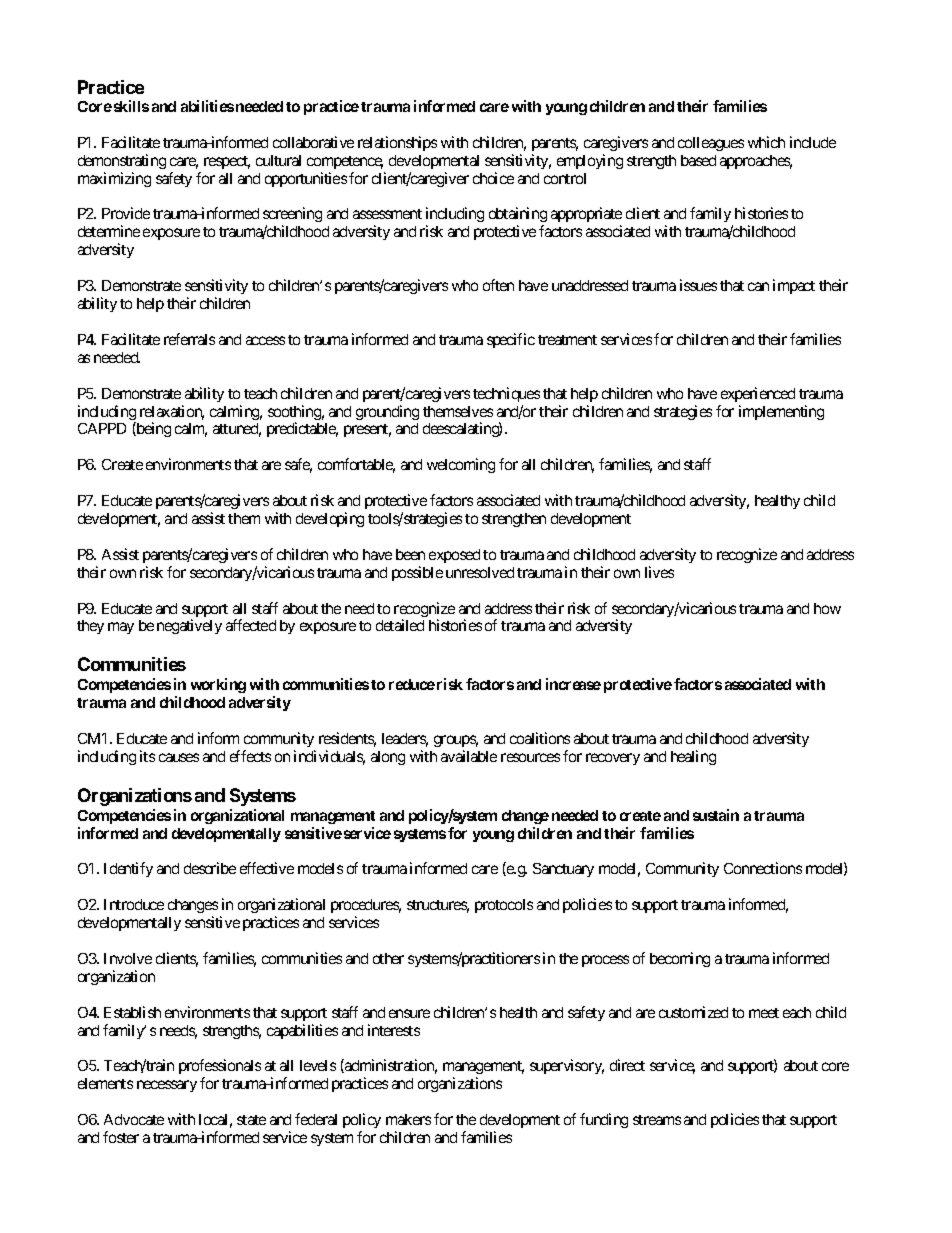 This image has width=952, height=1233. I want to click on protocols, so click(504, 906).
